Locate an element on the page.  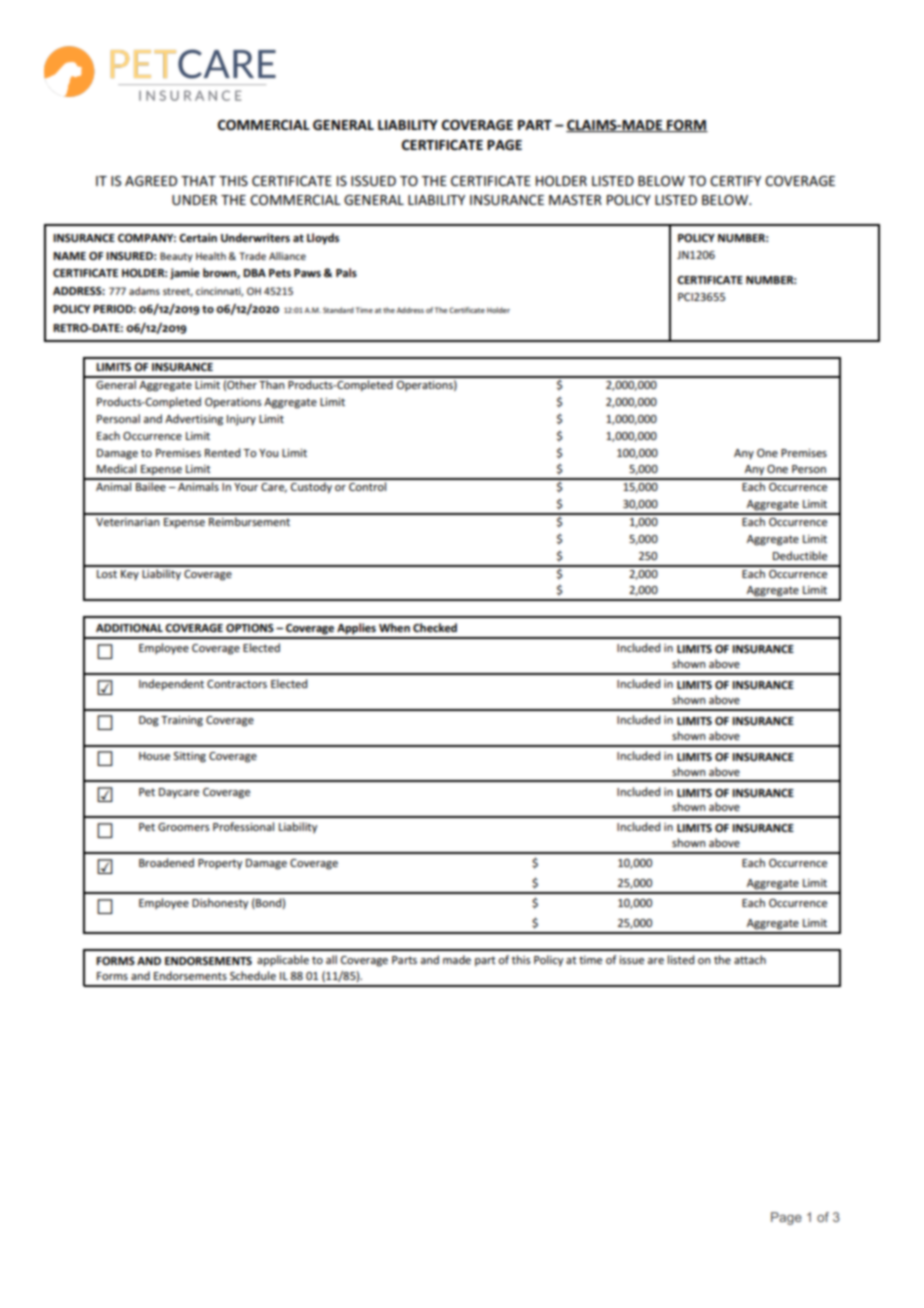
attach is located at coordinates (750, 959).
